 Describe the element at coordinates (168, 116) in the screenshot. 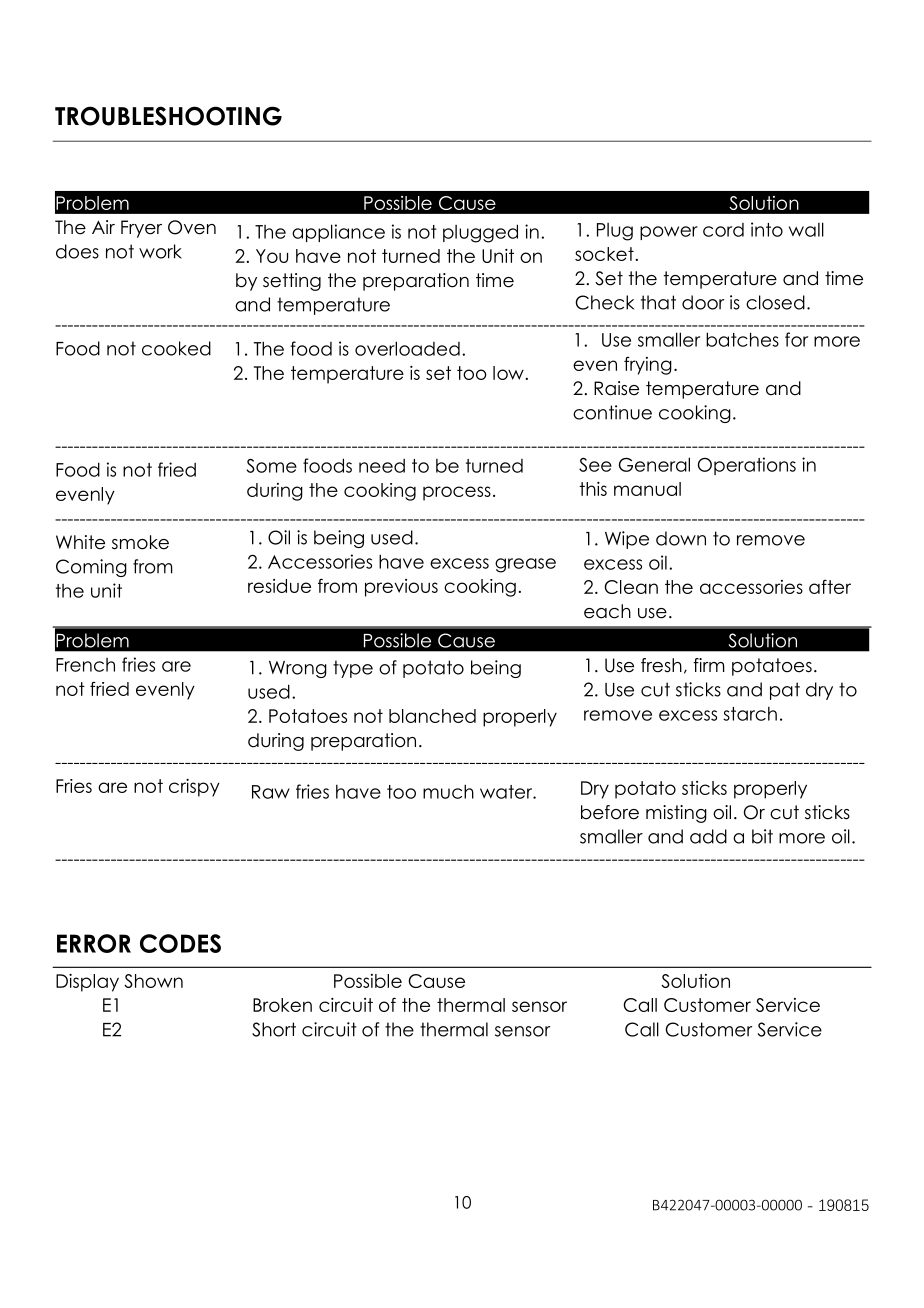

I see `TROUBLESHOOTING` at that location.
